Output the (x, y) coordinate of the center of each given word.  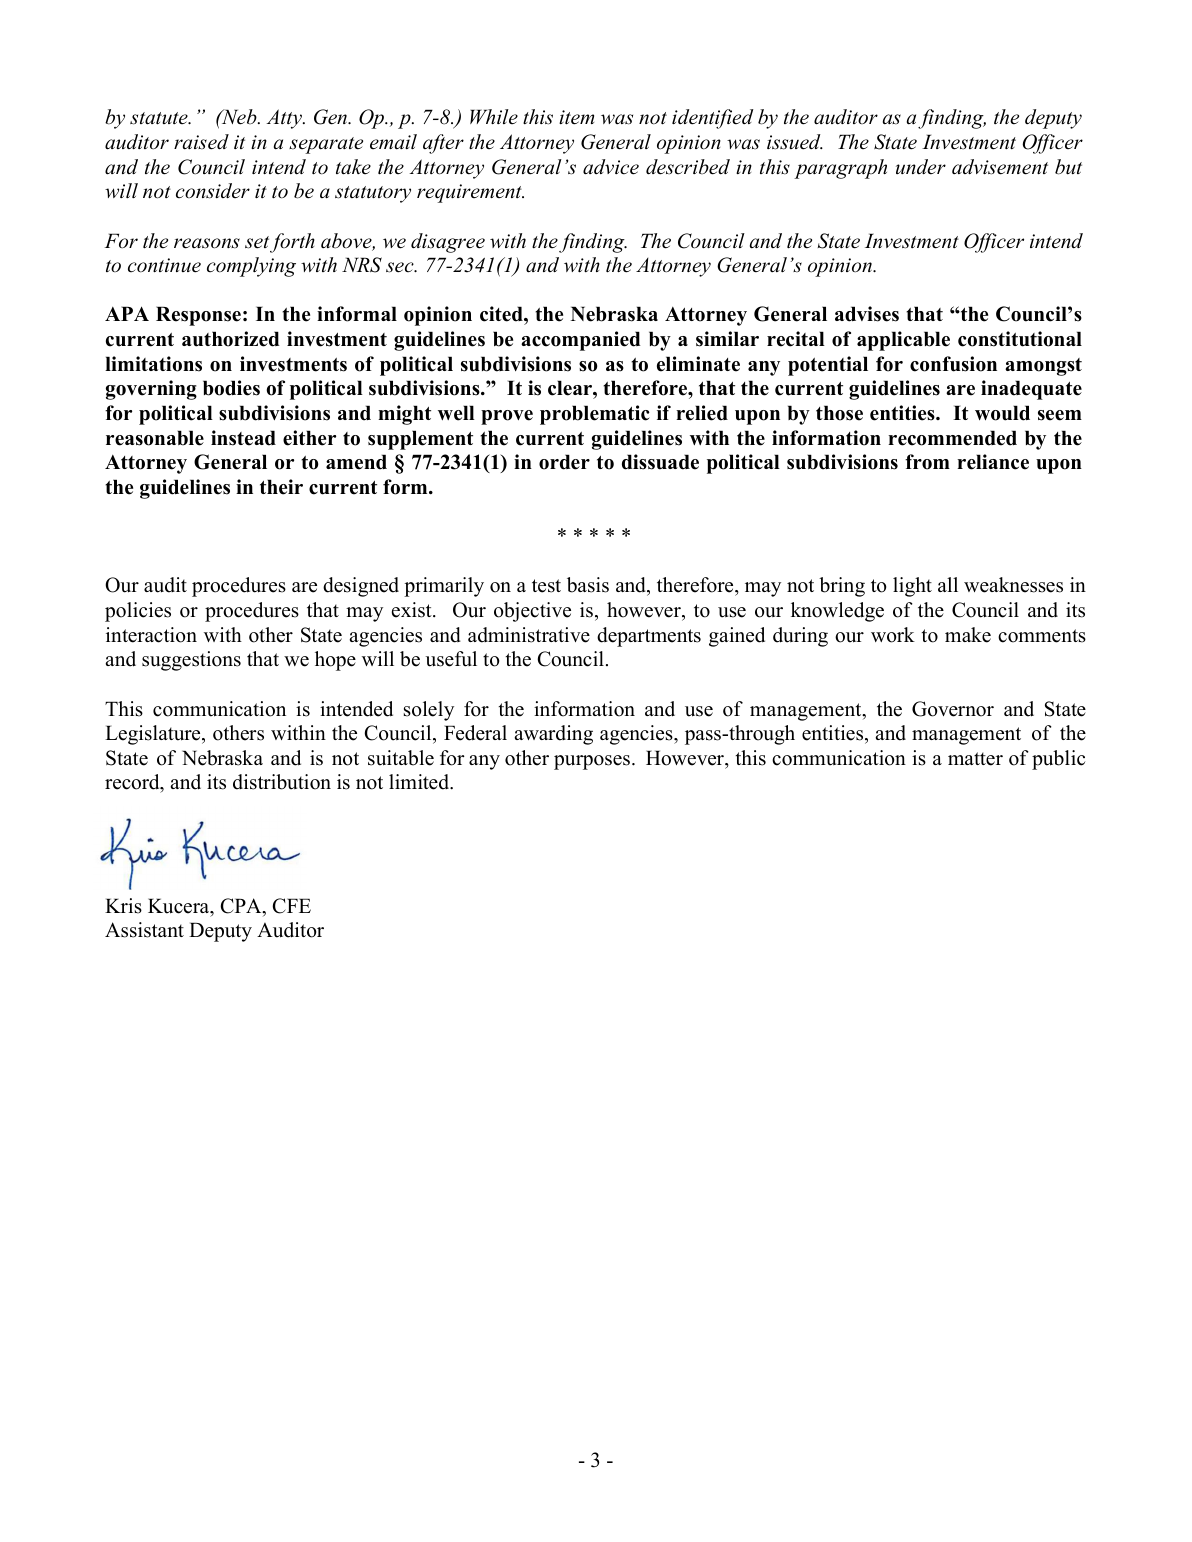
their (281, 487)
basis (588, 585)
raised (201, 142)
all (948, 584)
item (576, 117)
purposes (592, 762)
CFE (291, 906)
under (921, 167)
